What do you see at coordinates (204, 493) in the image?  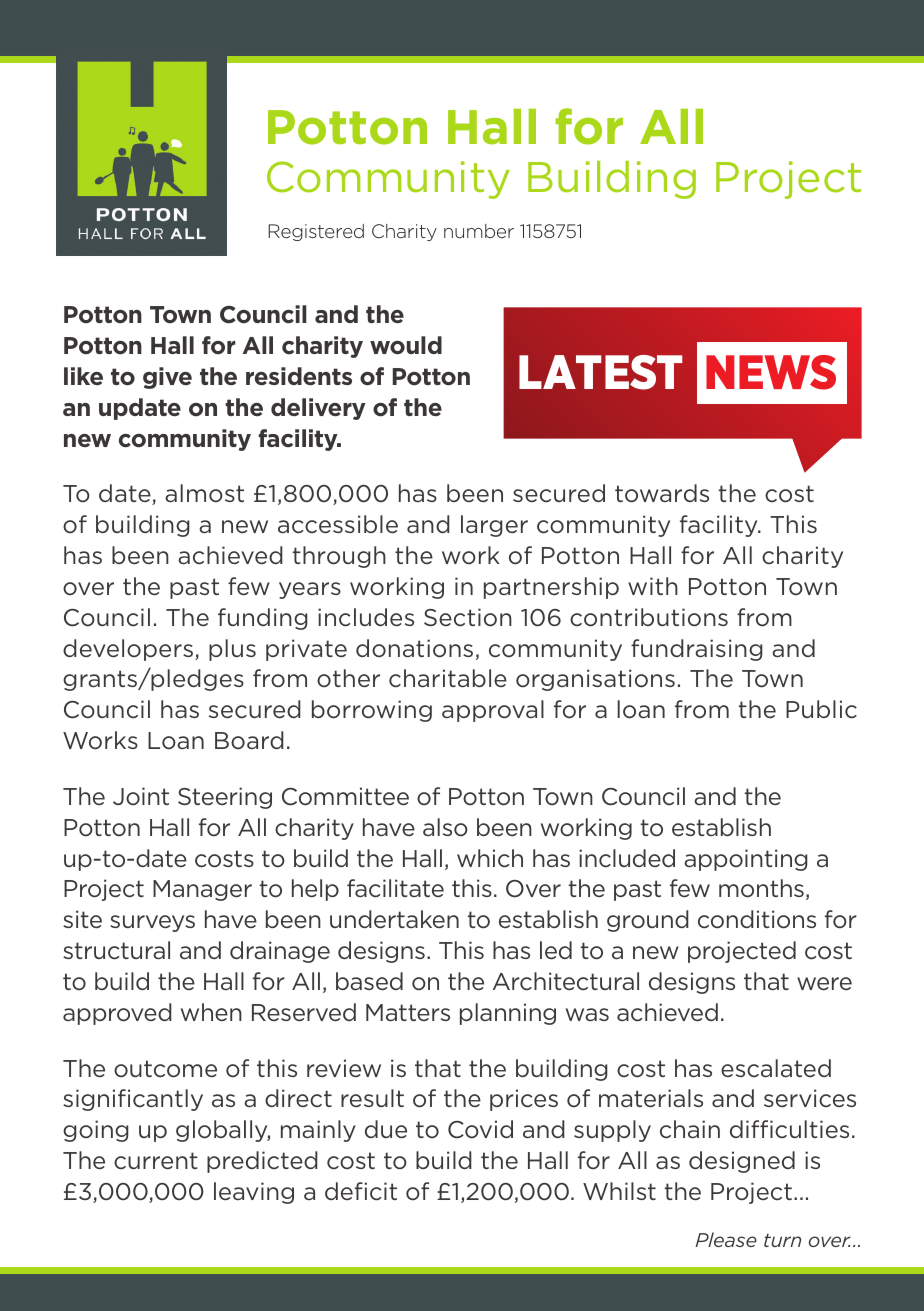 I see `almost` at bounding box center [204, 493].
